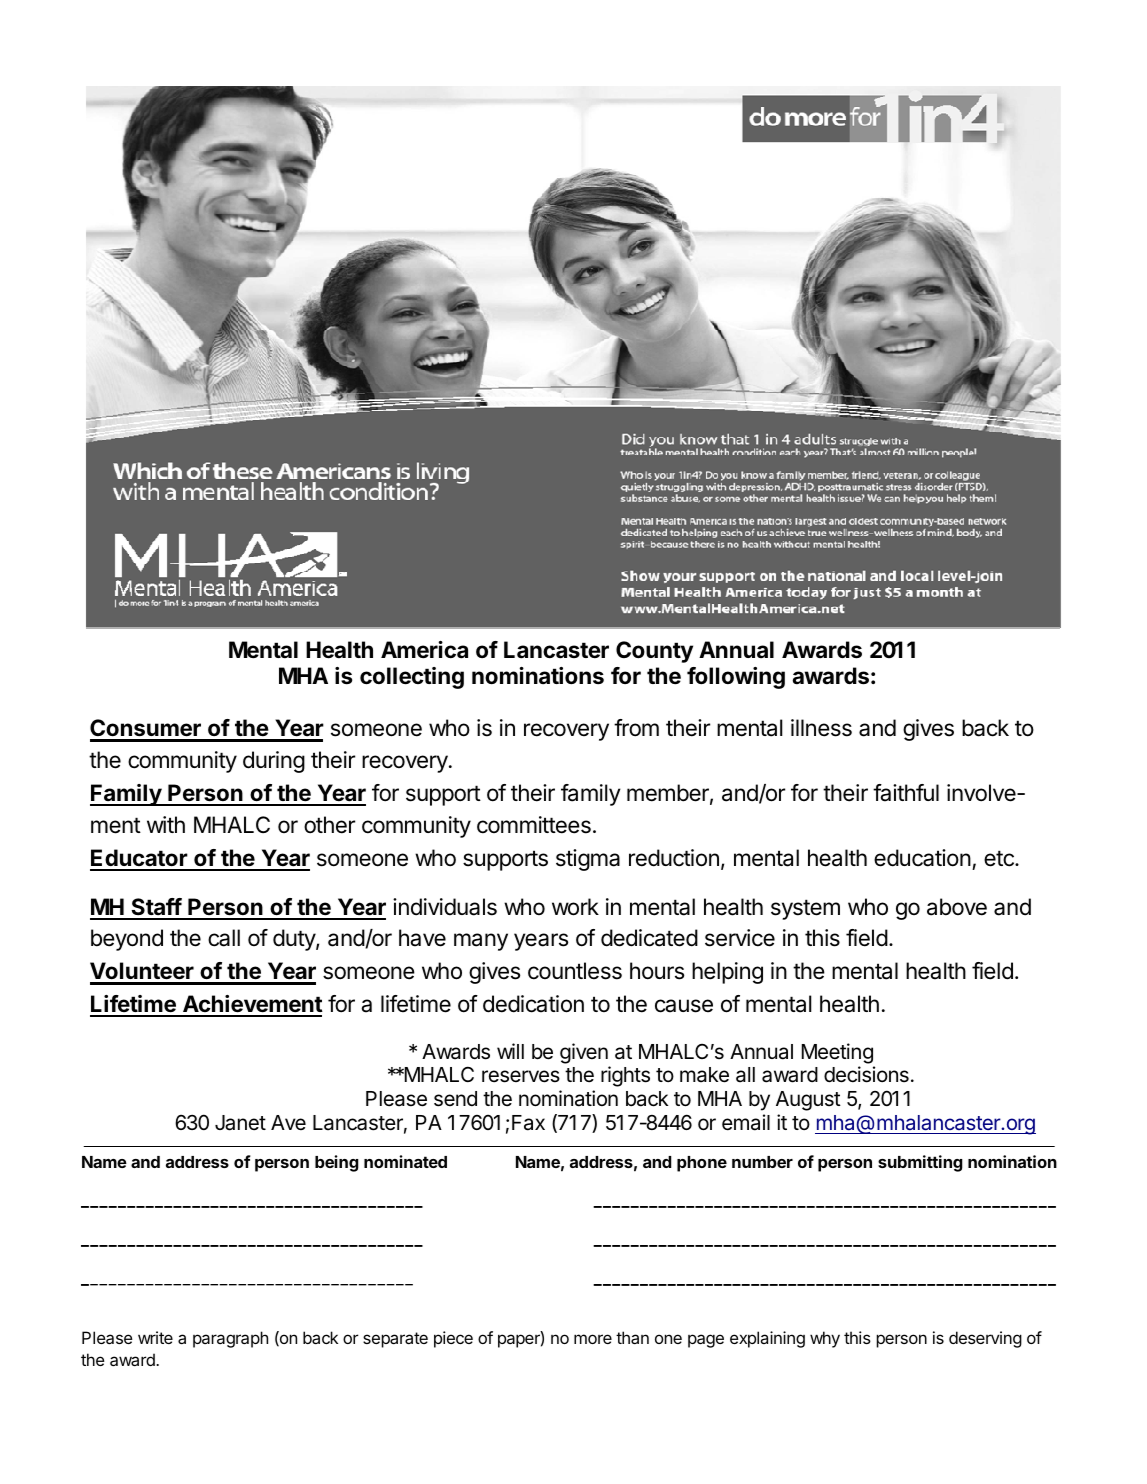 The height and width of the screenshot is (1484, 1147). I want to click on call, so click(224, 938).
